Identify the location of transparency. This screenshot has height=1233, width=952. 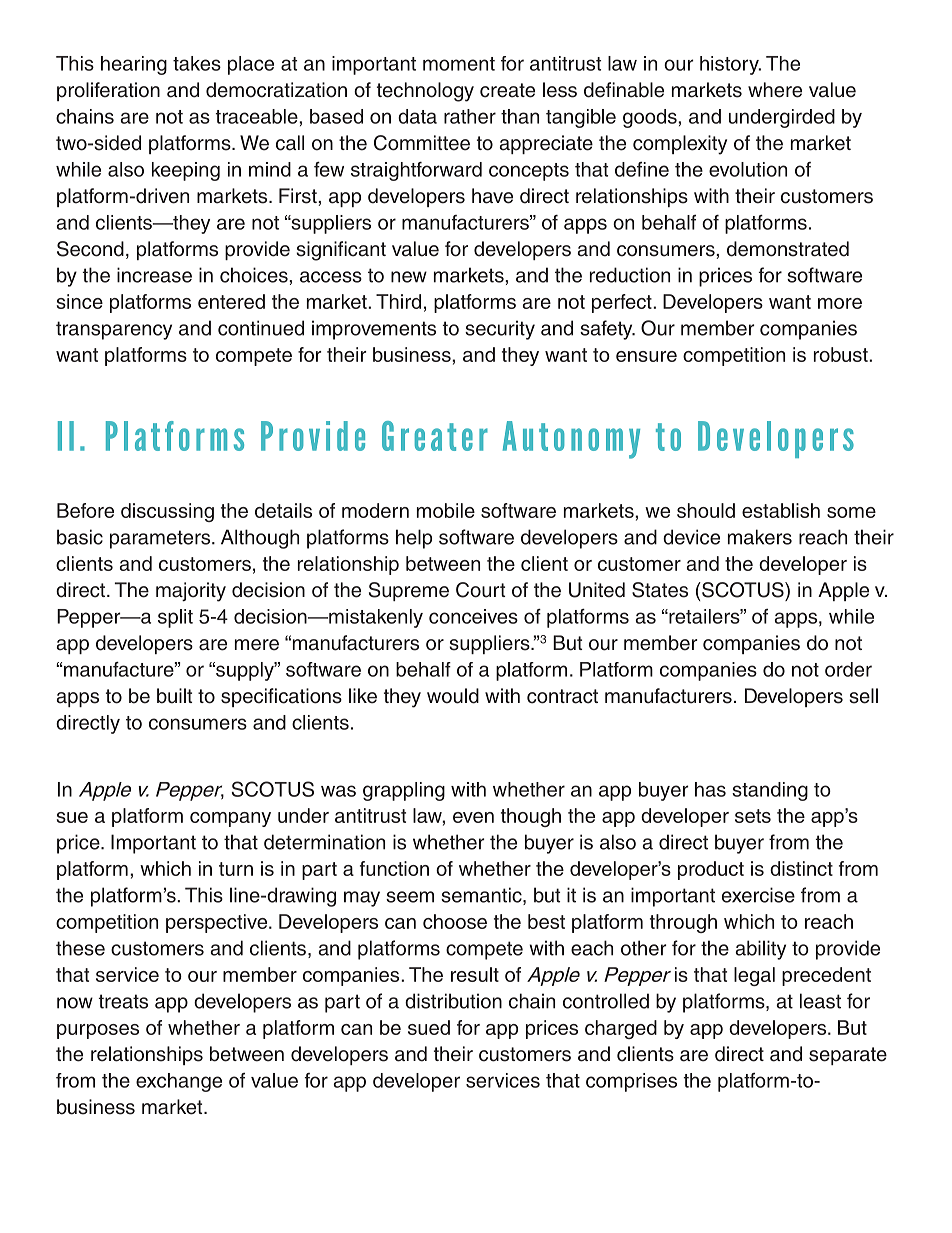
(114, 330).
